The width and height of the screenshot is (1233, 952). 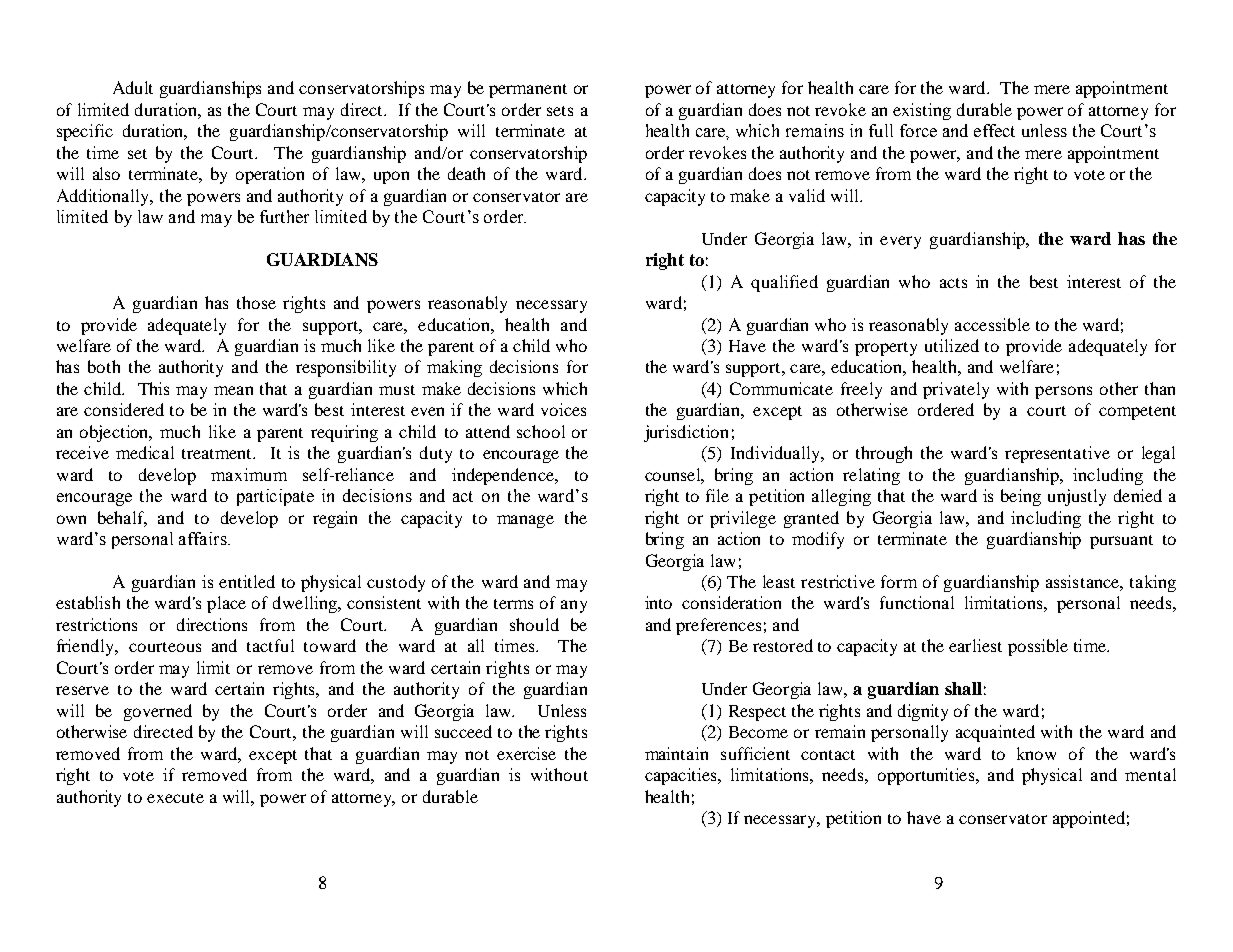 What do you see at coordinates (256, 302) in the screenshot?
I see `those` at bounding box center [256, 302].
